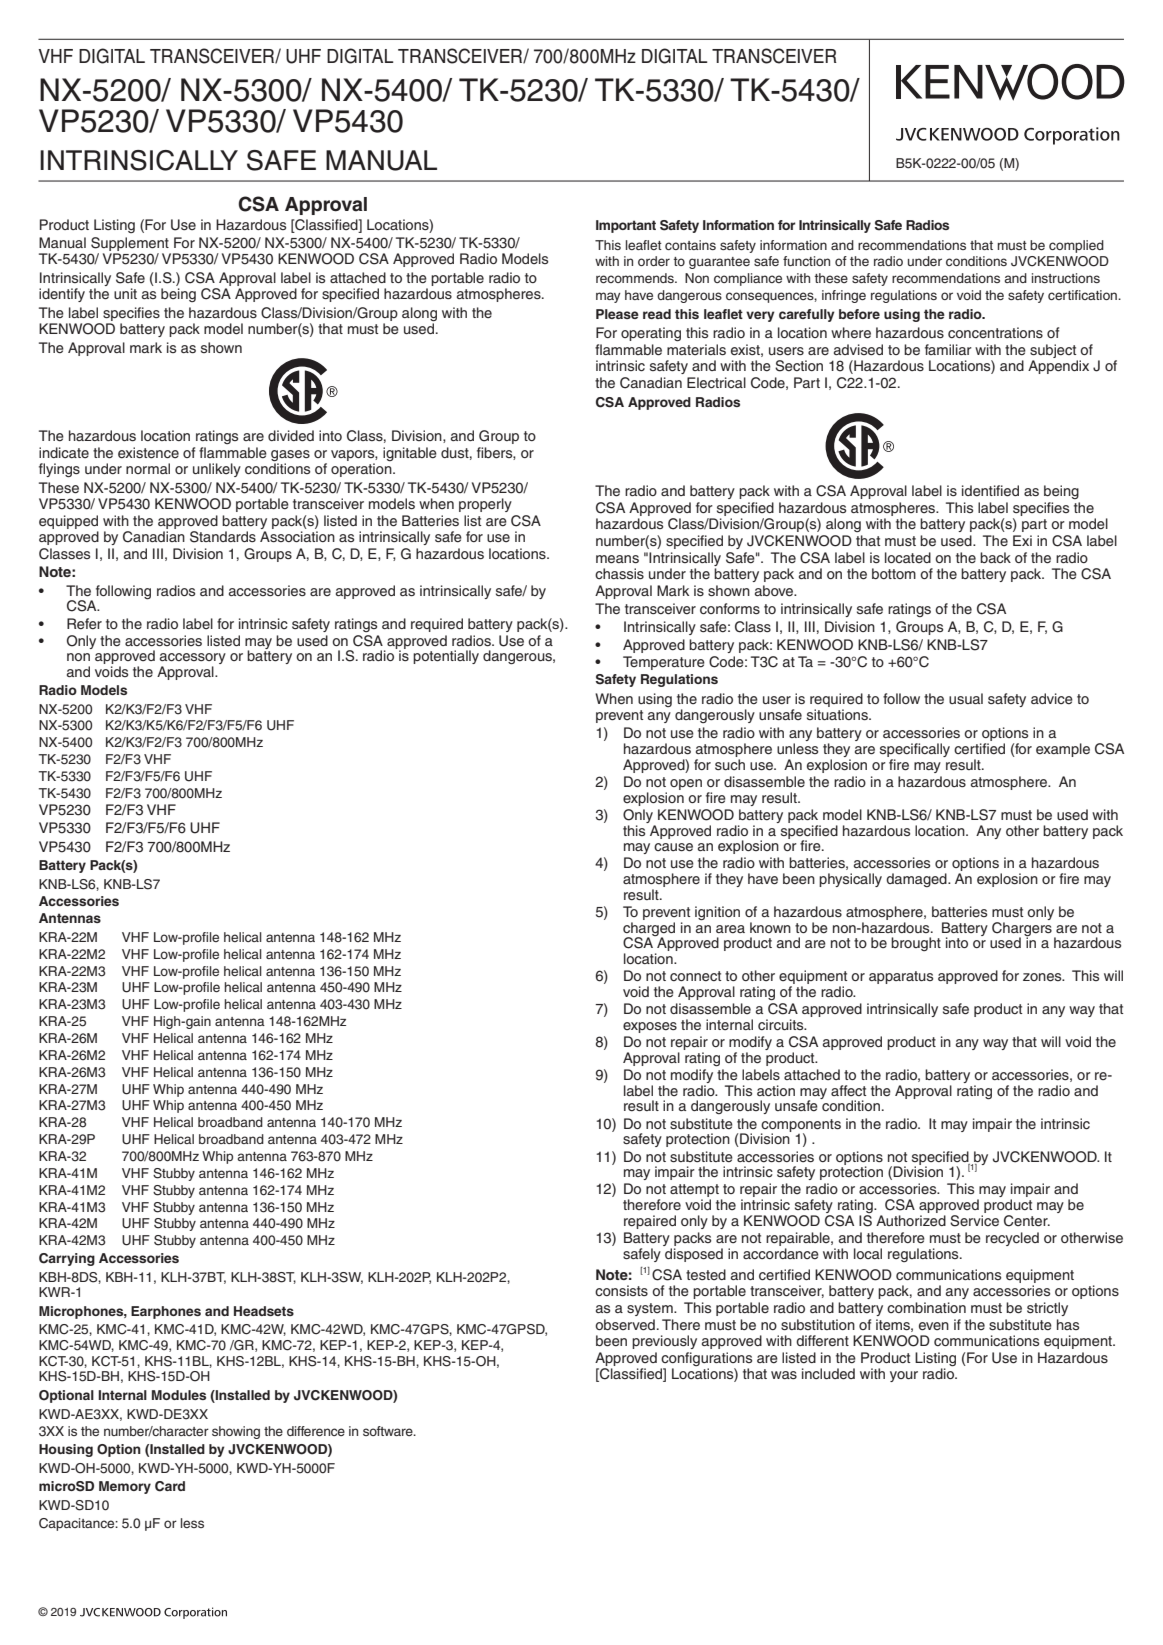 The image size is (1163, 1645). What do you see at coordinates (650, 1027) in the screenshot?
I see `exposes` at bounding box center [650, 1027].
